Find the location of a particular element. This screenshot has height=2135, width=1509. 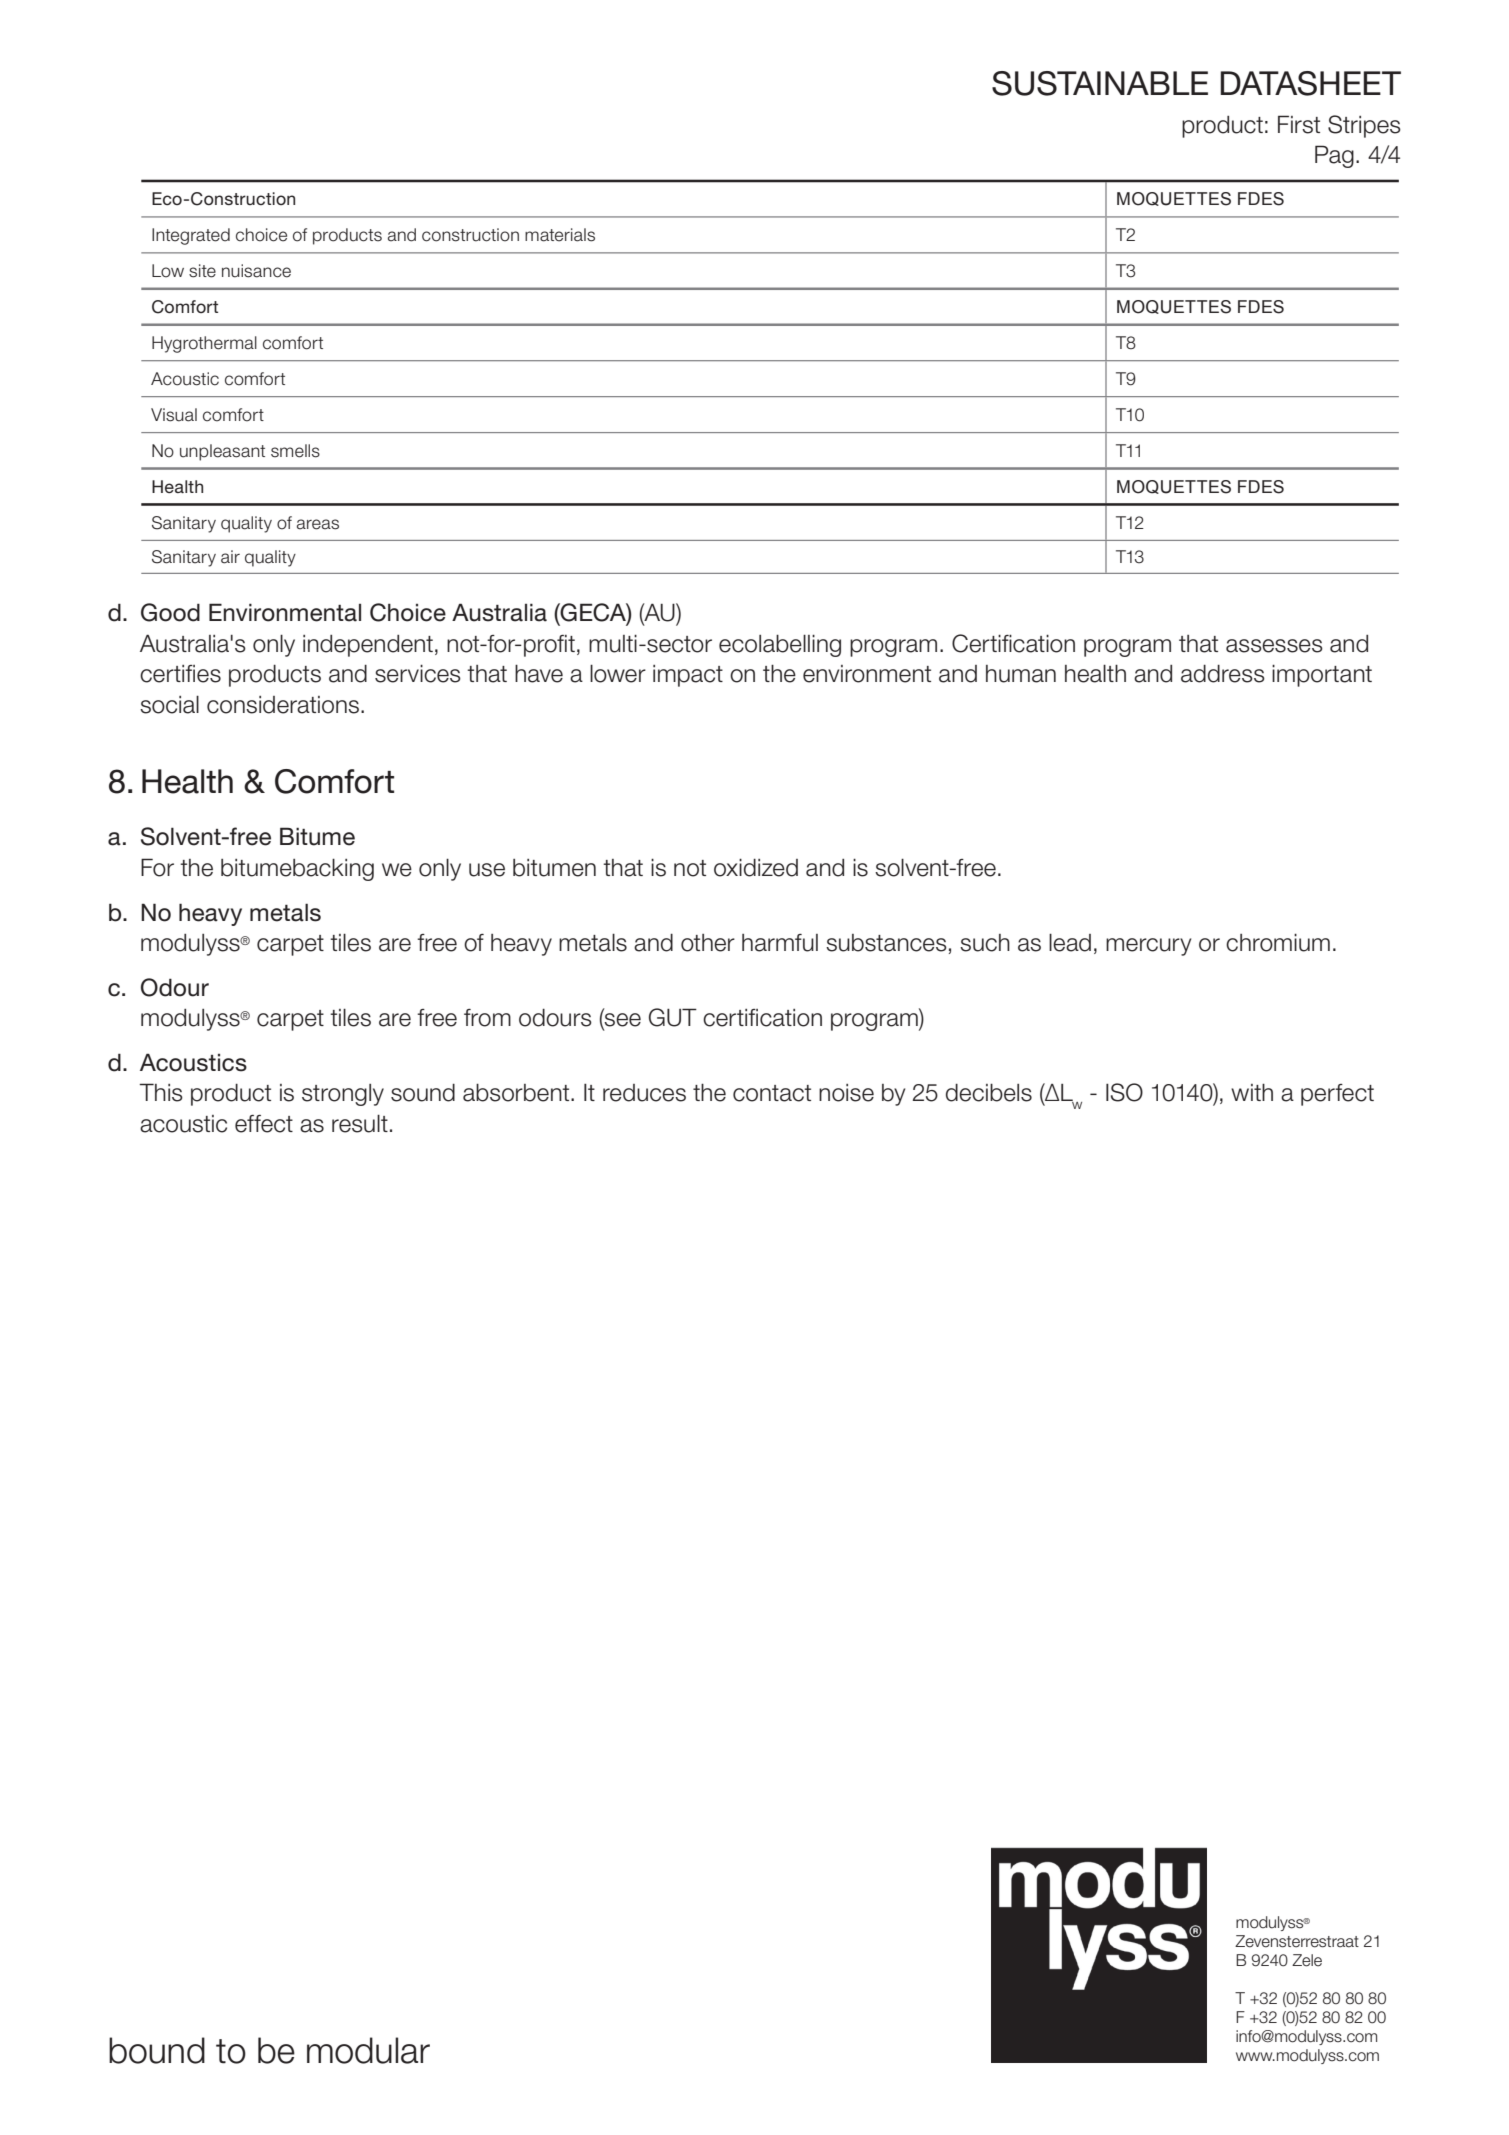

Zele is located at coordinates (1307, 1960).
